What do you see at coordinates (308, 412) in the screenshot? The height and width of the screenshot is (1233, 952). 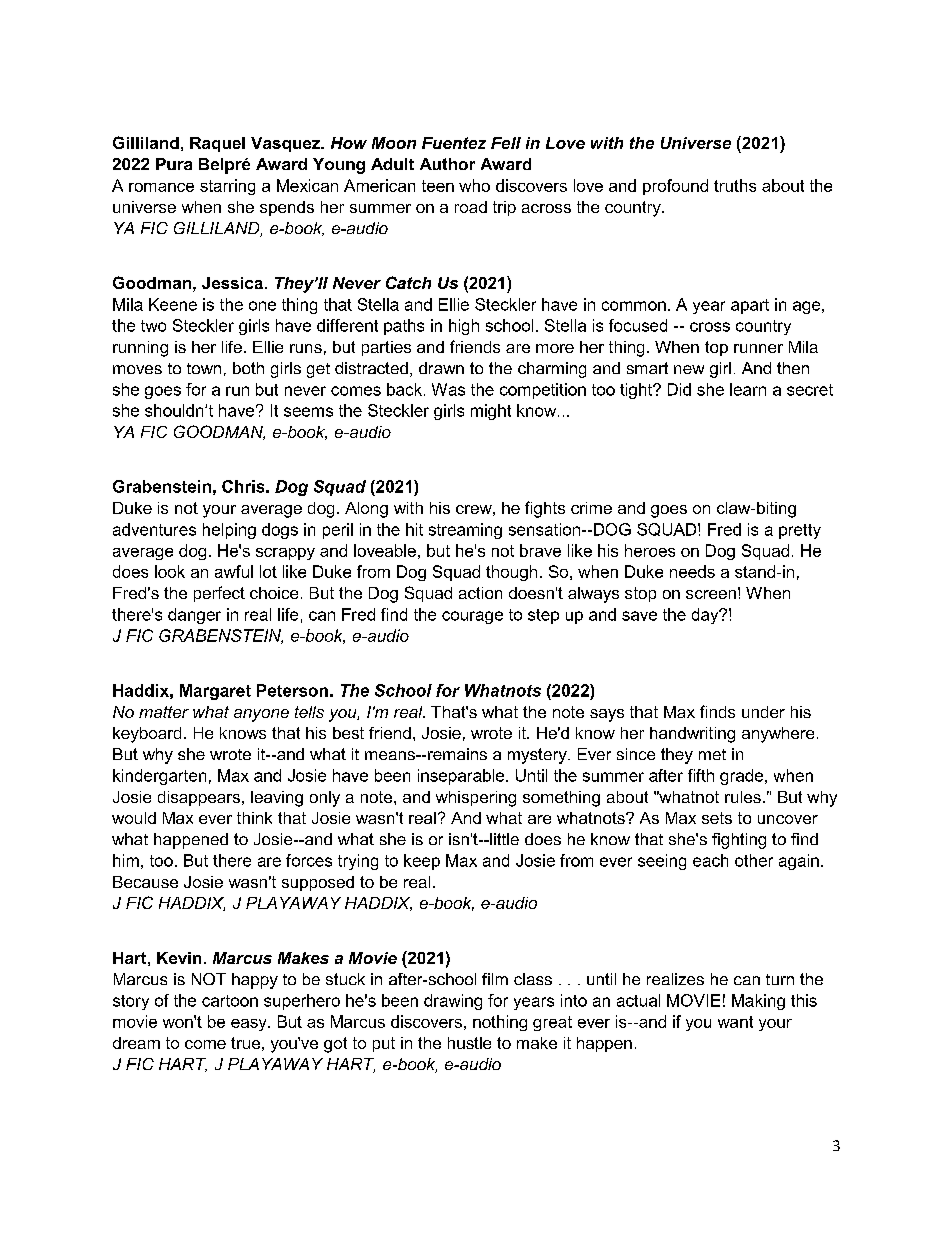 I see `seems` at bounding box center [308, 412].
